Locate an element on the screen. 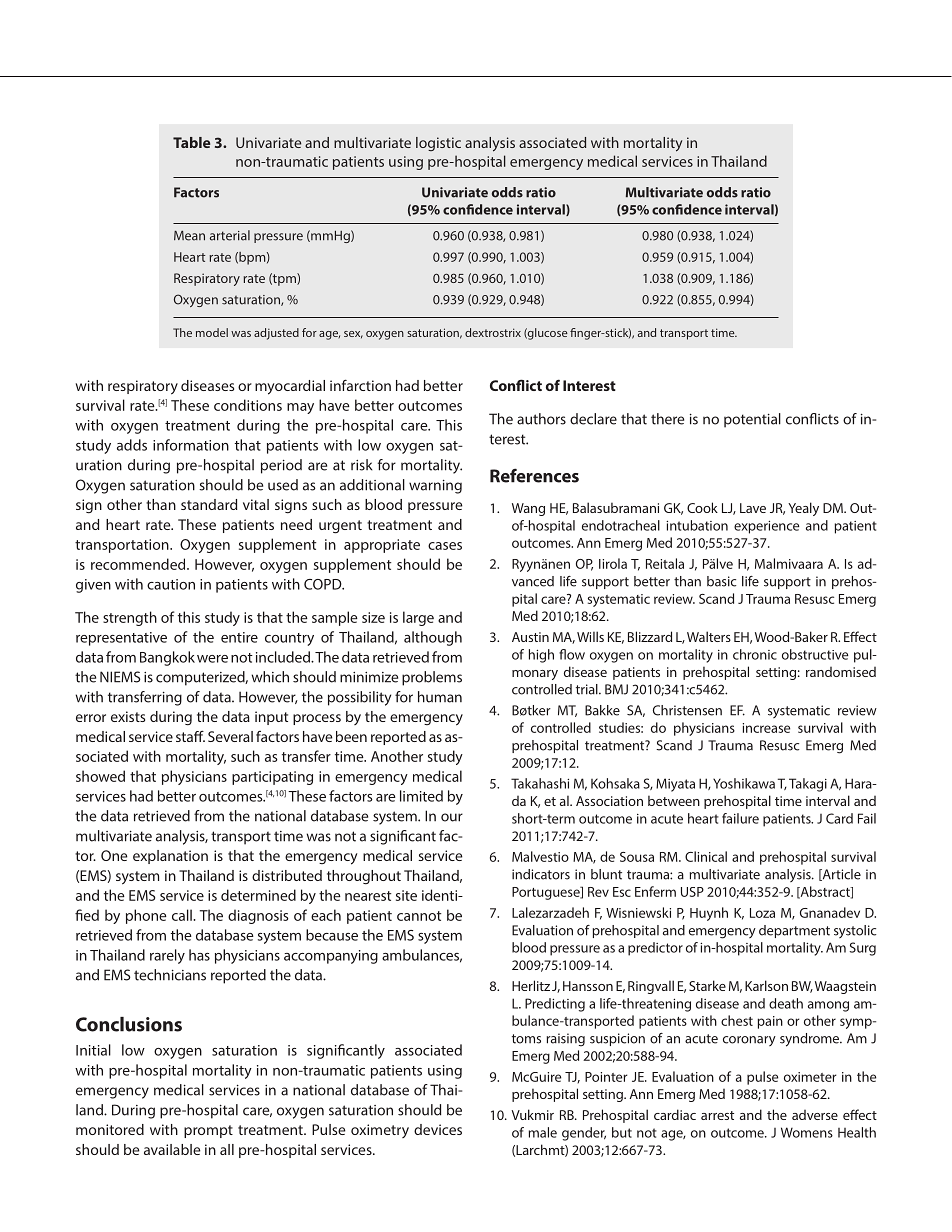 This screenshot has height=1232, width=952. explanation is located at coordinates (170, 857).
